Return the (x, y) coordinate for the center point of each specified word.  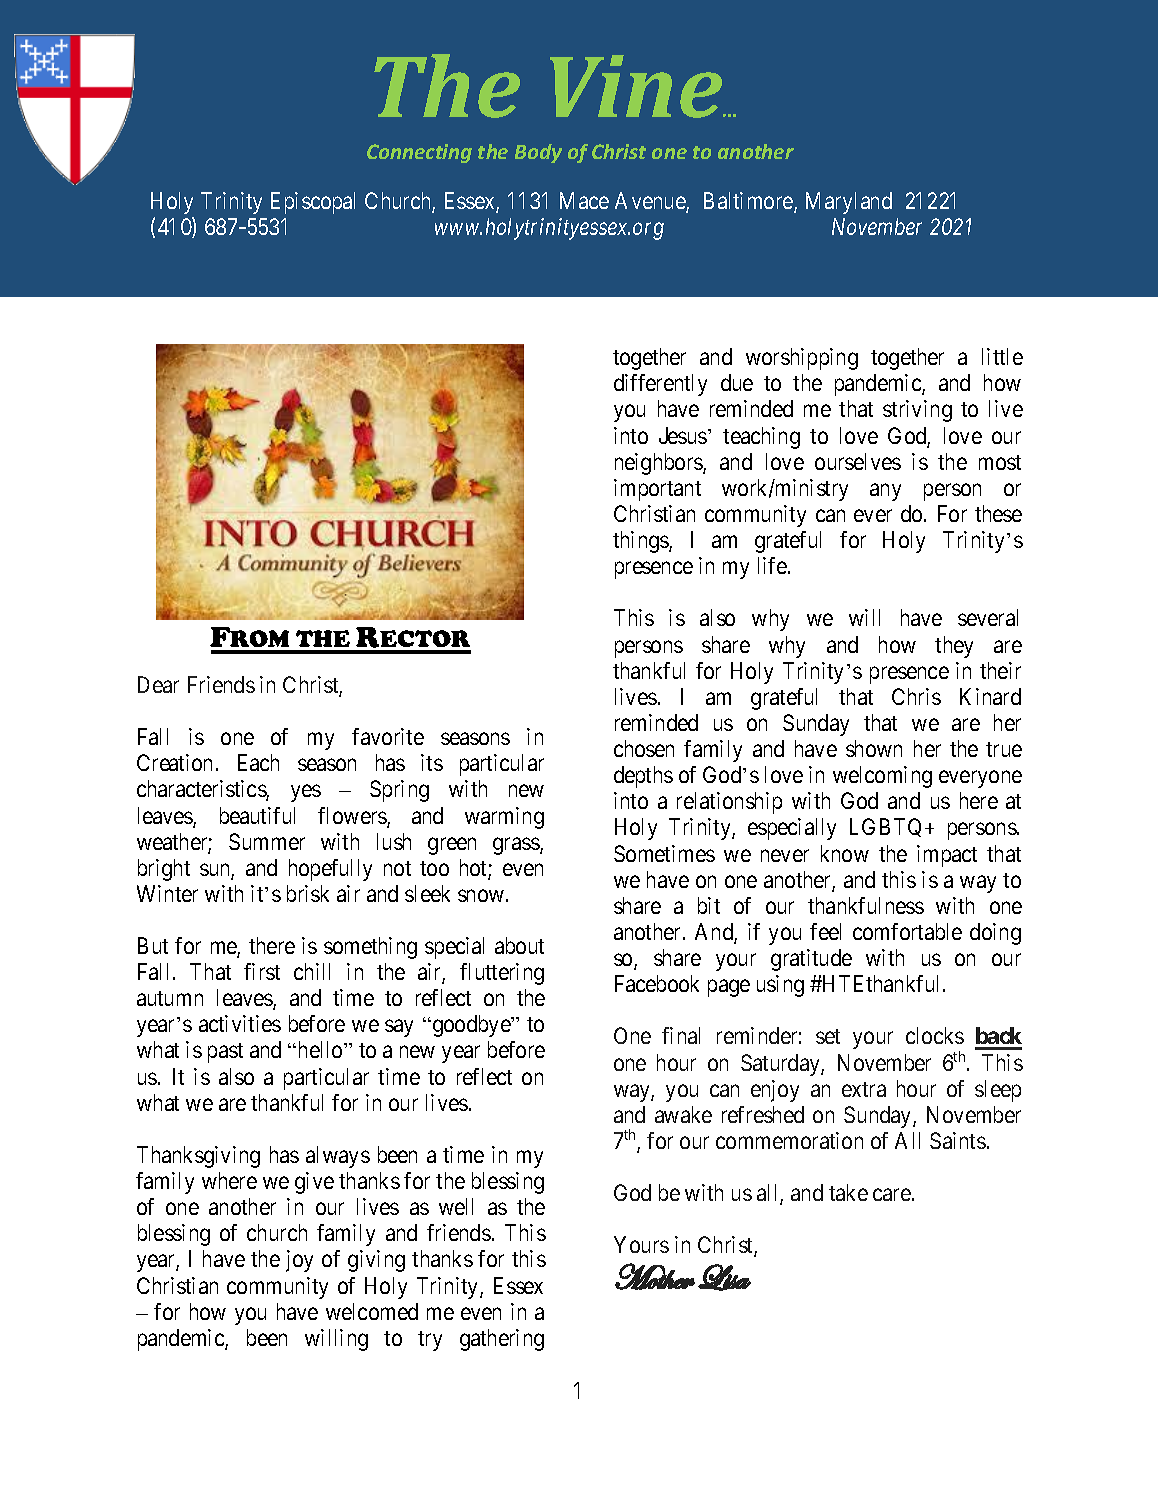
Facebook (657, 983)
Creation (174, 762)
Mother (655, 1276)
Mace (584, 200)
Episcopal (313, 203)
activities (240, 1023)
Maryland (849, 203)
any (885, 492)
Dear (158, 684)
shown (874, 748)
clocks (935, 1035)
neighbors (659, 464)
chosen (644, 748)
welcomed (372, 1311)
